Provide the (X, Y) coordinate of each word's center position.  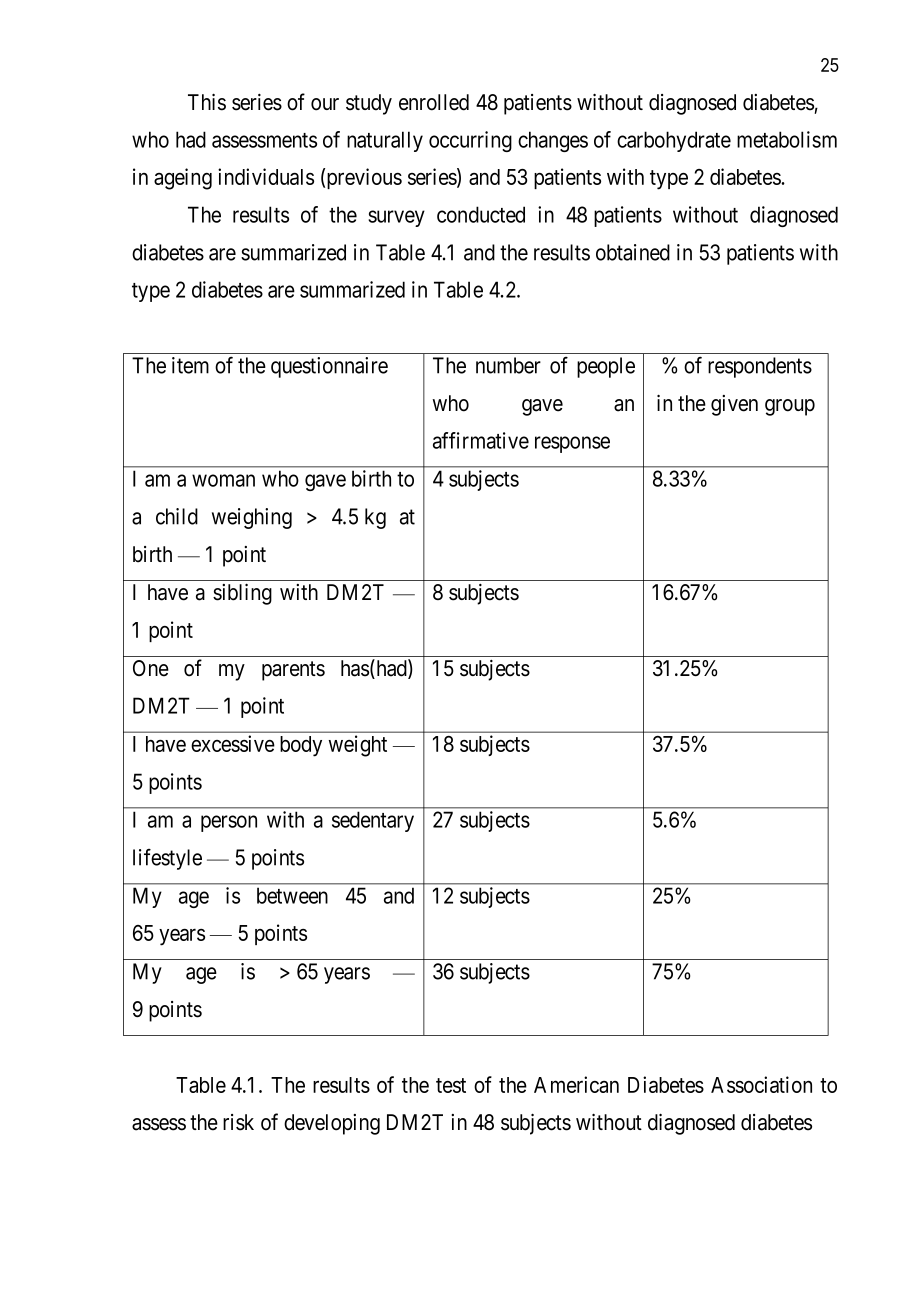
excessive (233, 743)
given (734, 405)
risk (238, 1122)
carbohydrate (674, 141)
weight (357, 746)
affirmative (481, 440)
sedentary (373, 821)
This (207, 102)
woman (223, 480)
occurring (470, 141)
